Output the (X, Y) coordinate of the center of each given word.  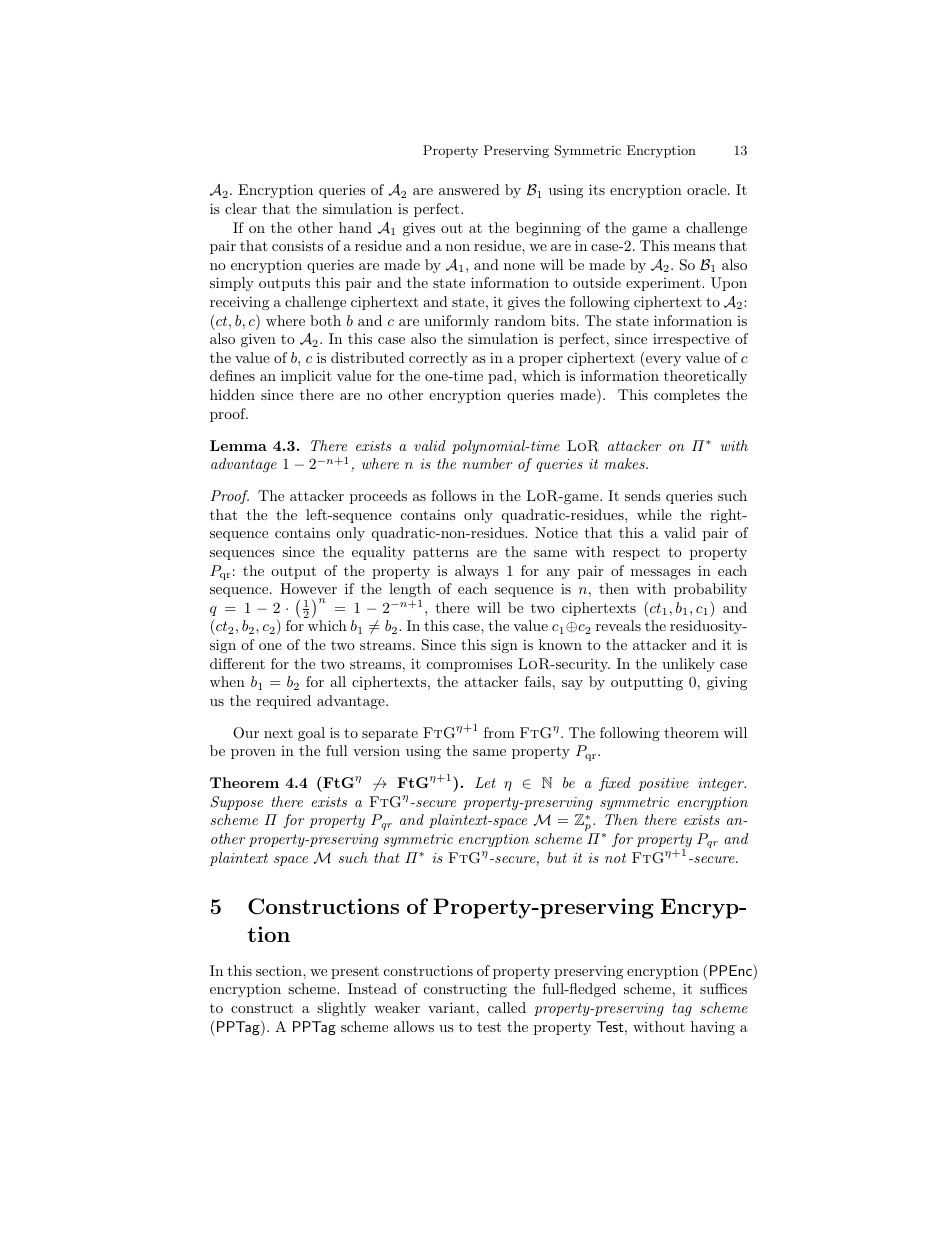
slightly (341, 1009)
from (499, 732)
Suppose (237, 803)
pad (501, 377)
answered (469, 189)
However (308, 588)
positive (663, 784)
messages (661, 574)
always (477, 572)
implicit (306, 377)
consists (297, 246)
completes (687, 396)
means (694, 247)
